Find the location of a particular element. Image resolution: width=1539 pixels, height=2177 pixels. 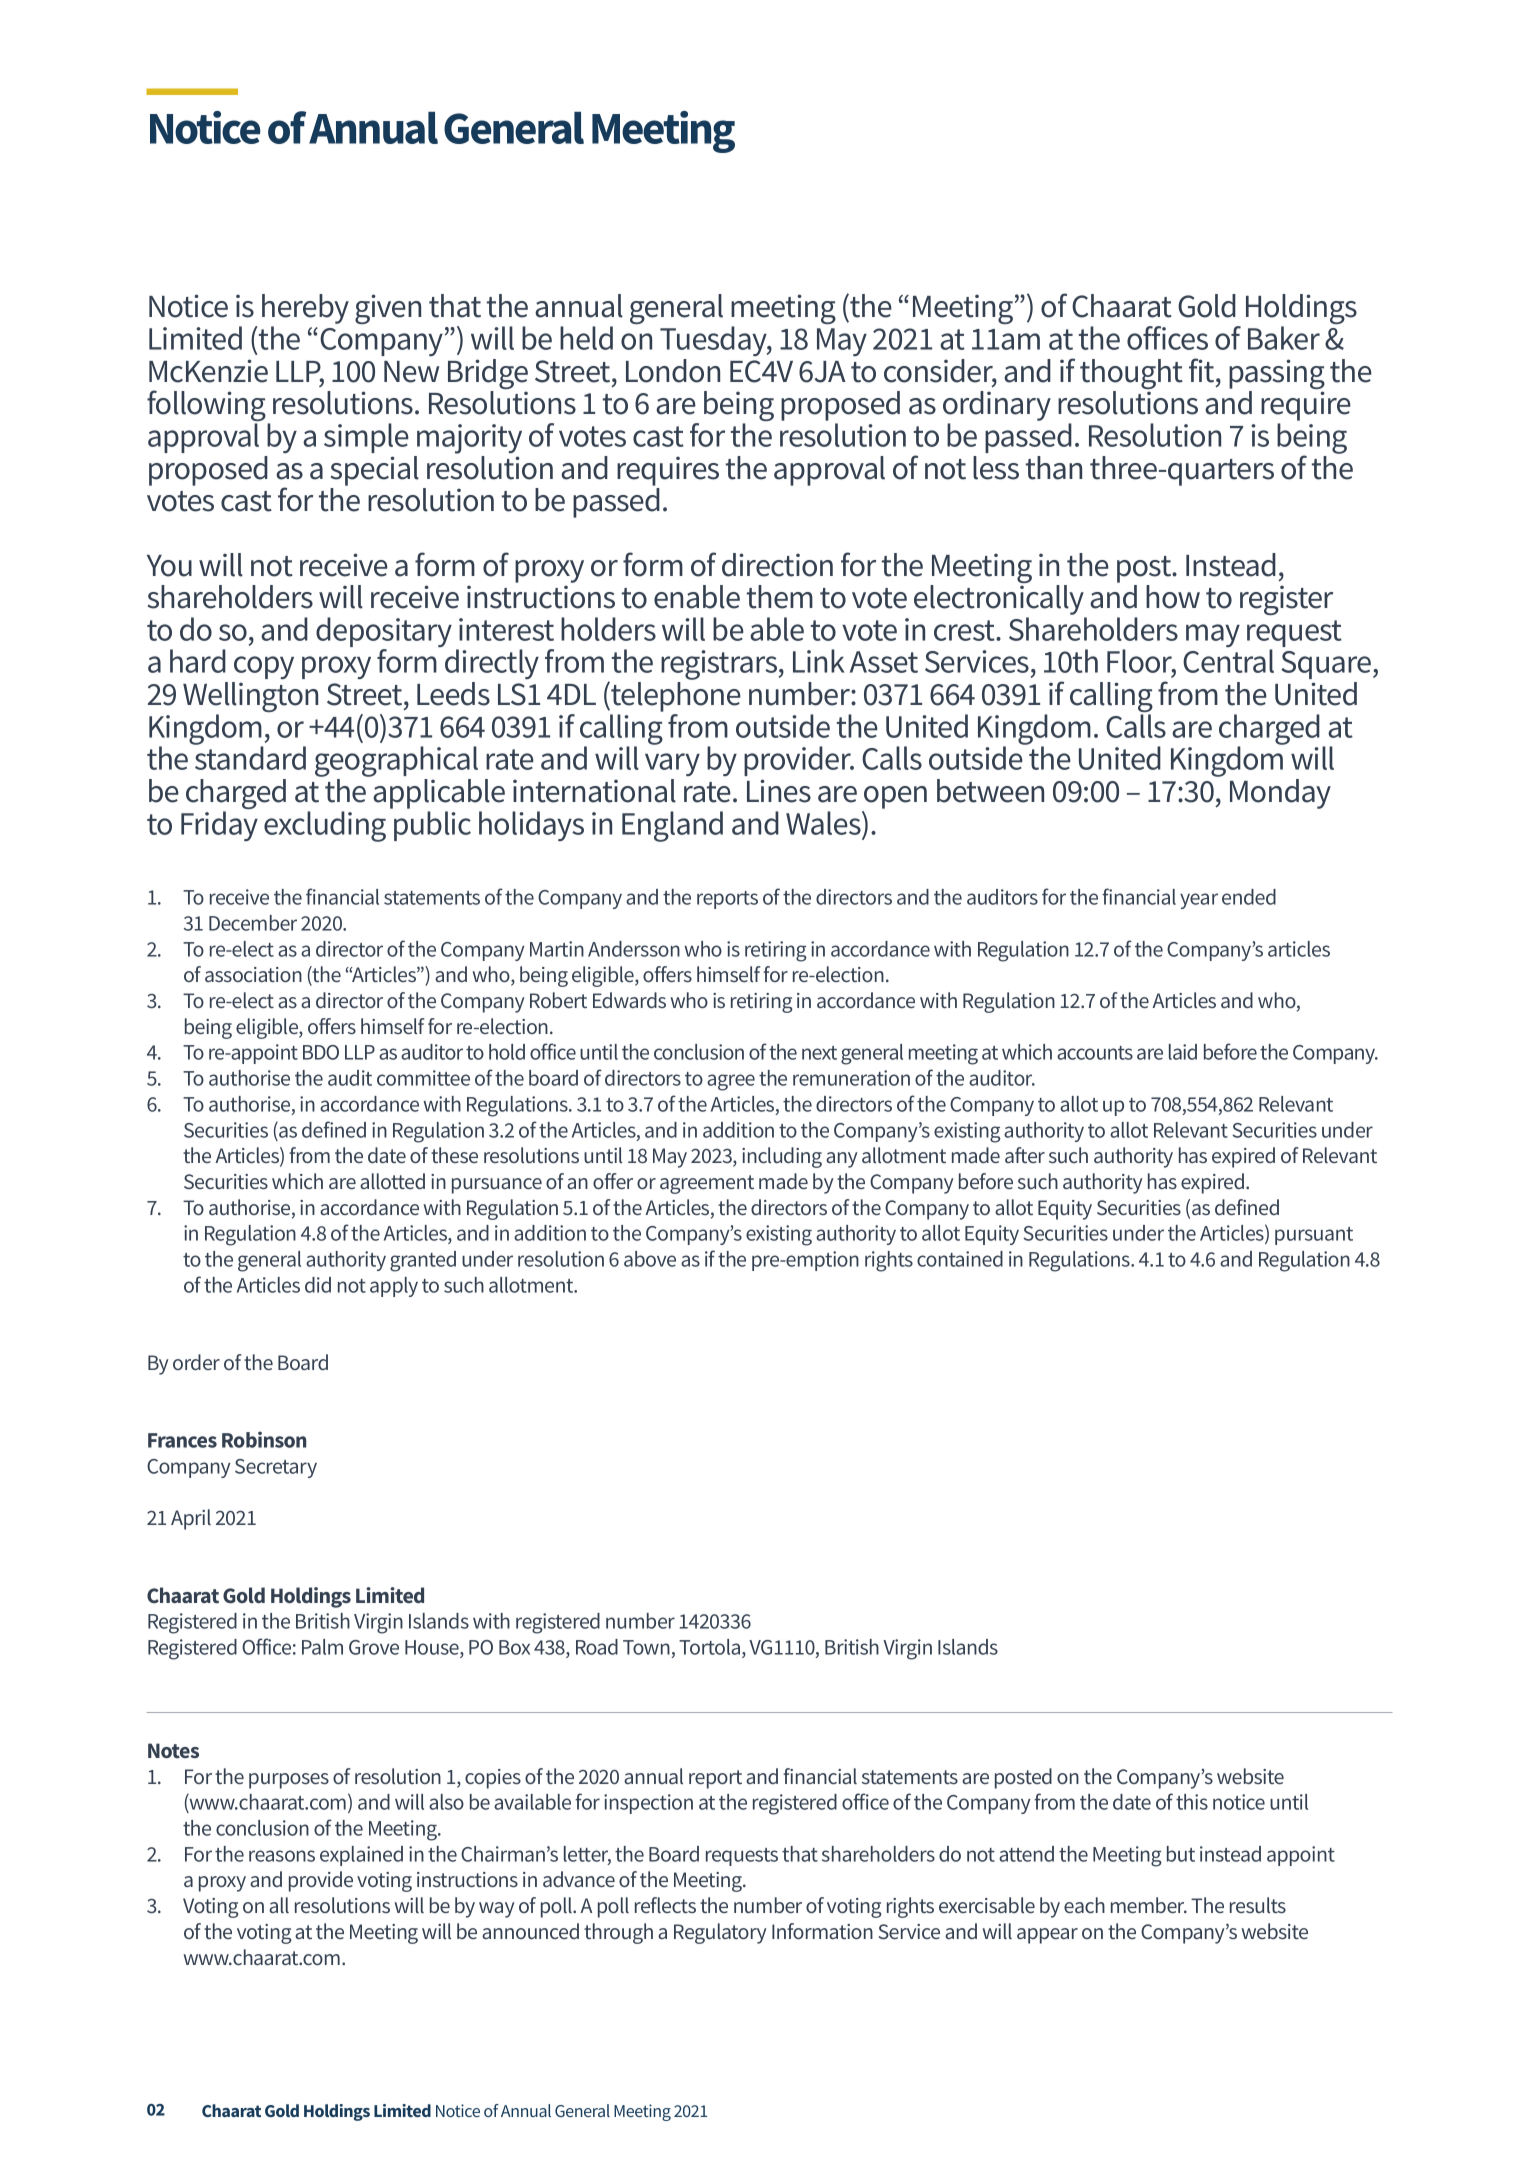

Regulatory is located at coordinates (720, 1933).
